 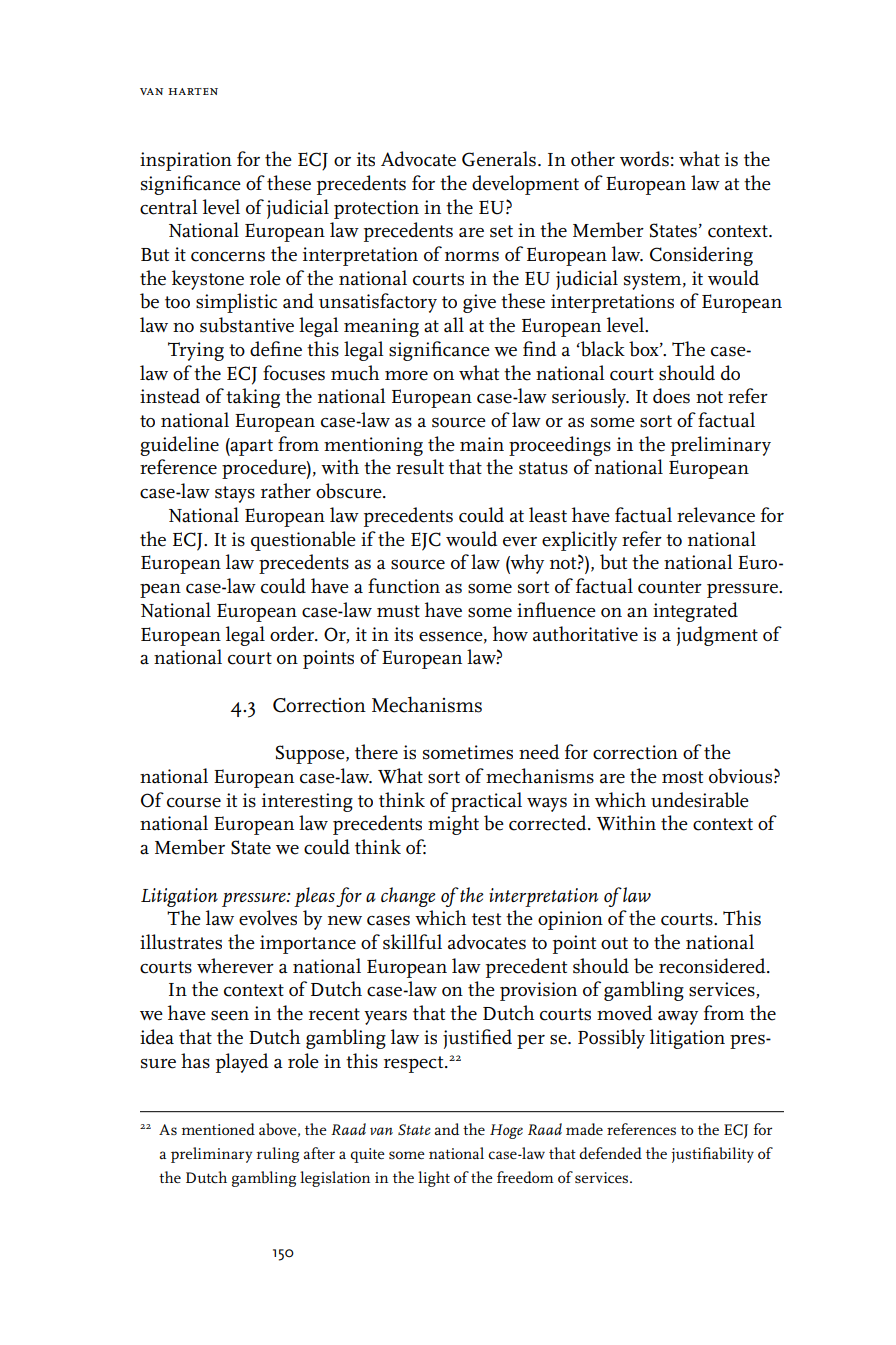 What do you see at coordinates (420, 467) in the screenshot?
I see `result` at bounding box center [420, 467].
